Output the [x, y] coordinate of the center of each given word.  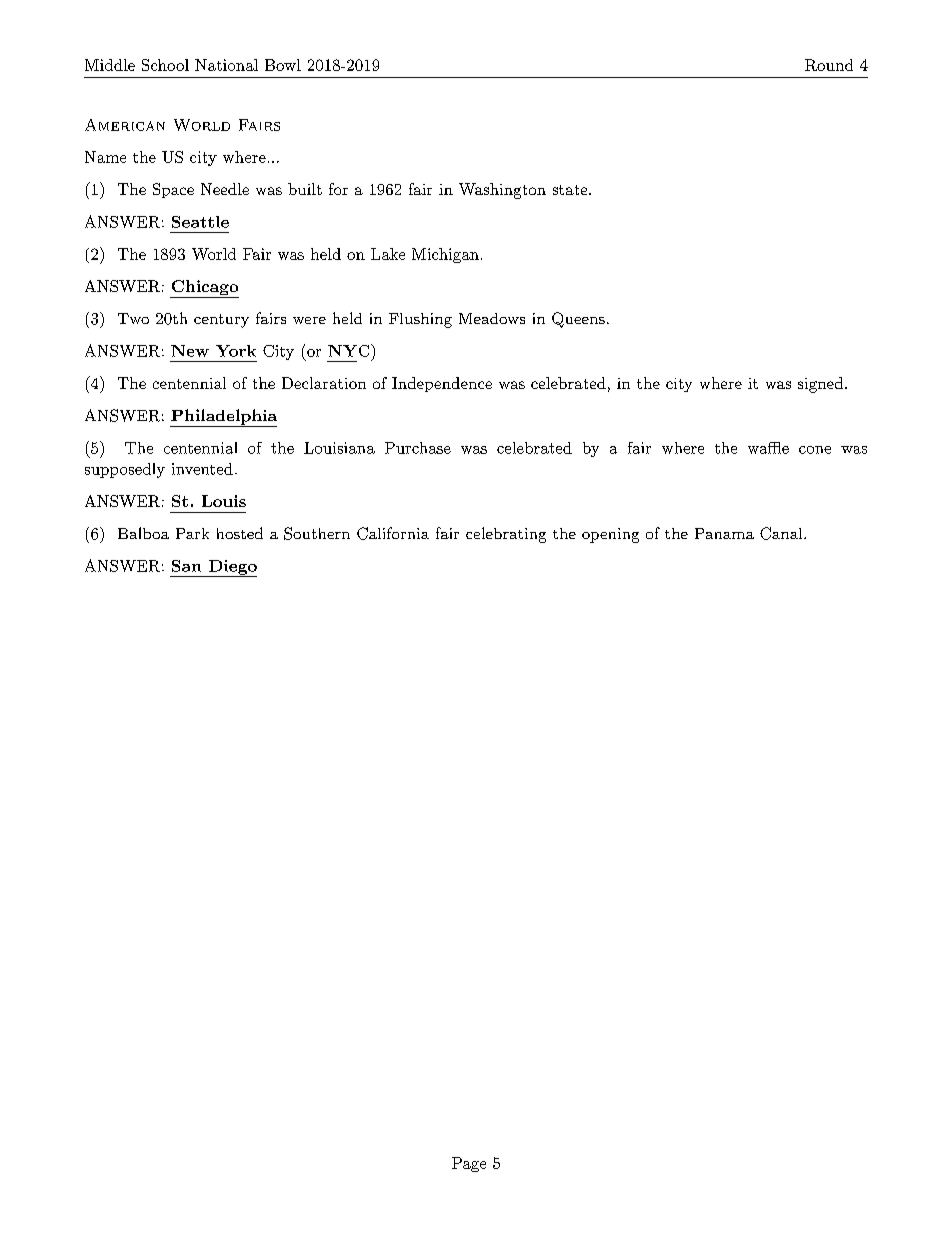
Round [829, 65]
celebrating [506, 535]
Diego [232, 568]
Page [469, 1164]
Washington [502, 191]
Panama [724, 533]
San [186, 566]
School [165, 65]
